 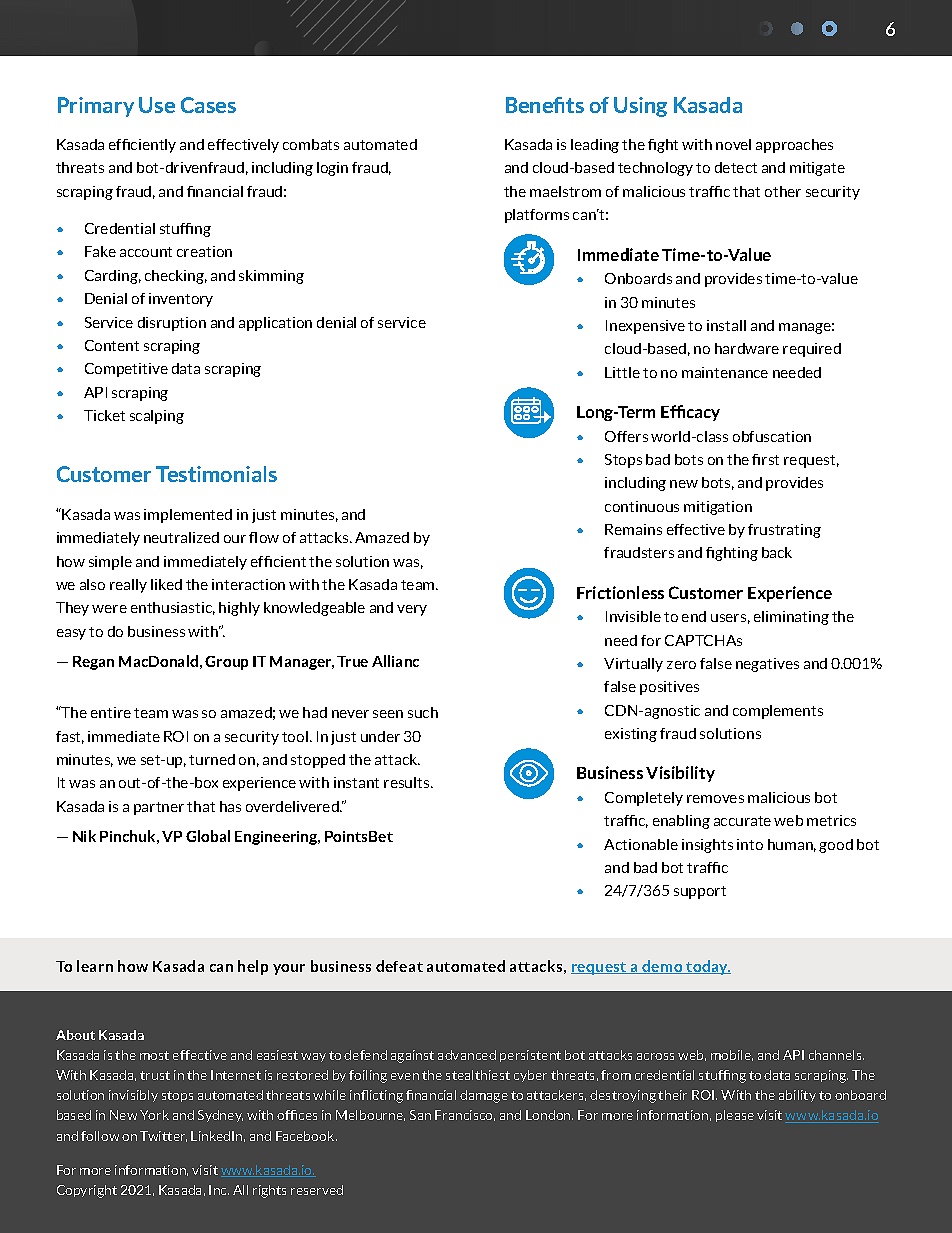 I want to click on novel, so click(x=733, y=144).
